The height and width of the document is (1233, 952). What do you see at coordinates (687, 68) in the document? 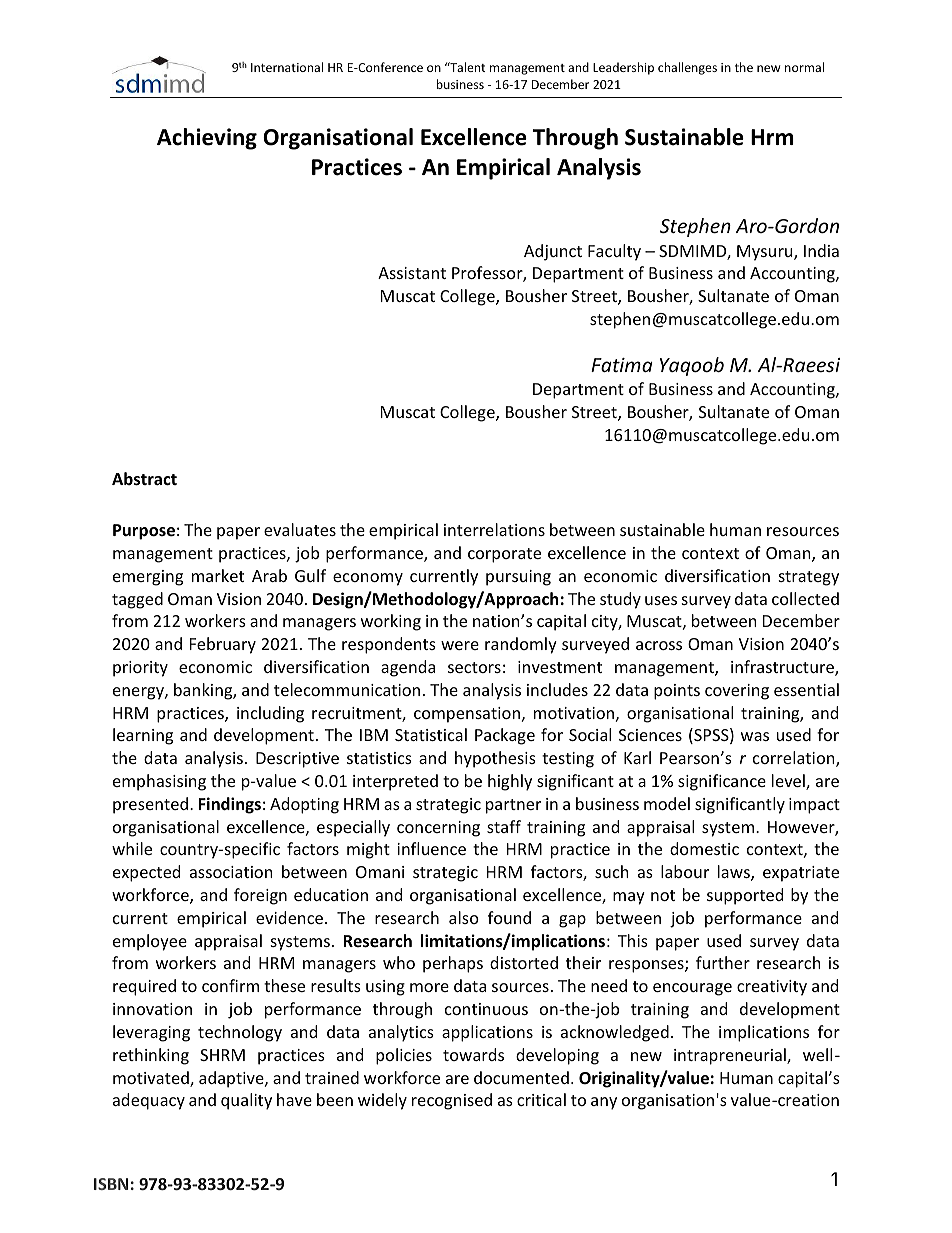
I see `challenges` at bounding box center [687, 68].
